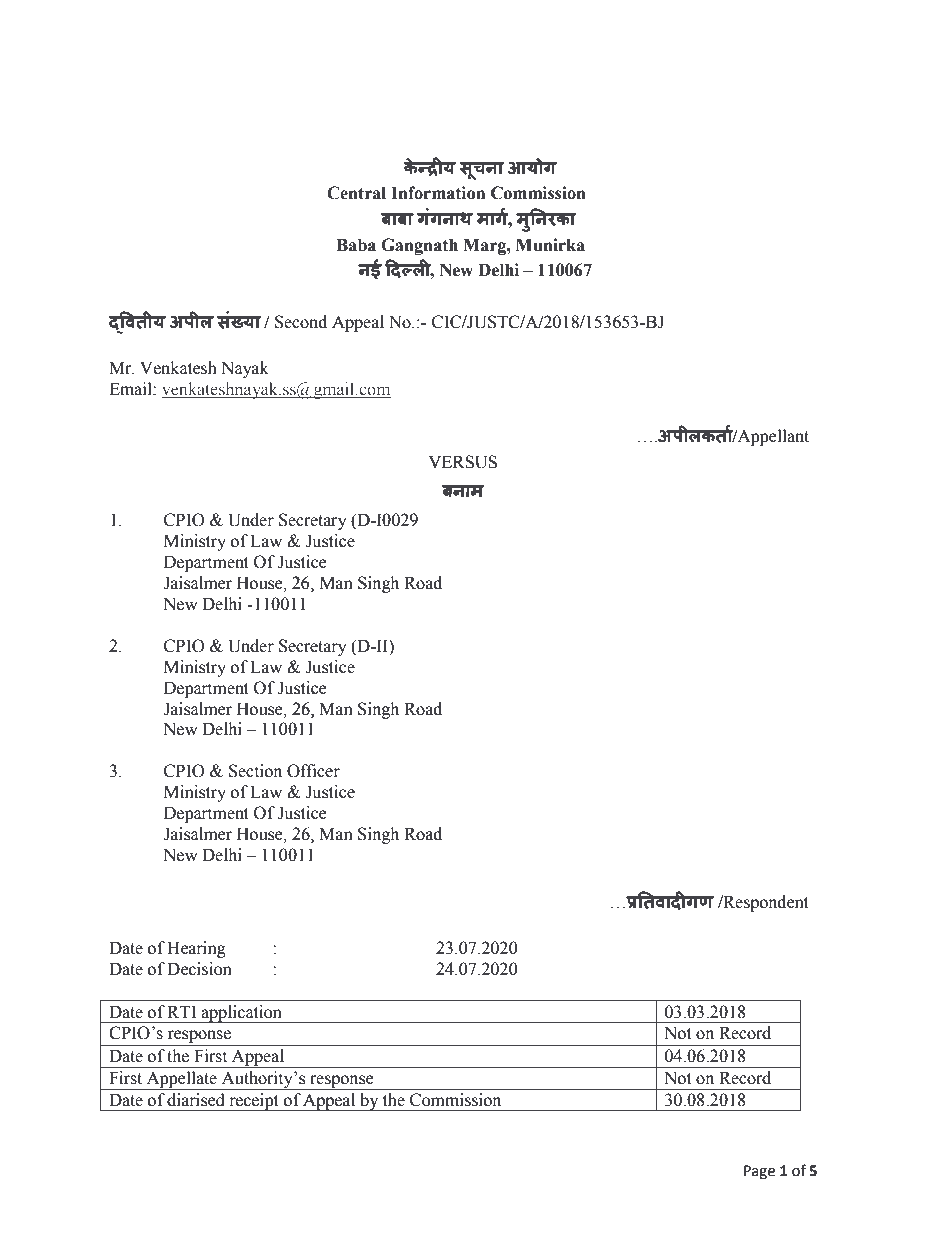 Image resolution: width=952 pixels, height=1233 pixels. I want to click on Appellate, so click(181, 1080).
